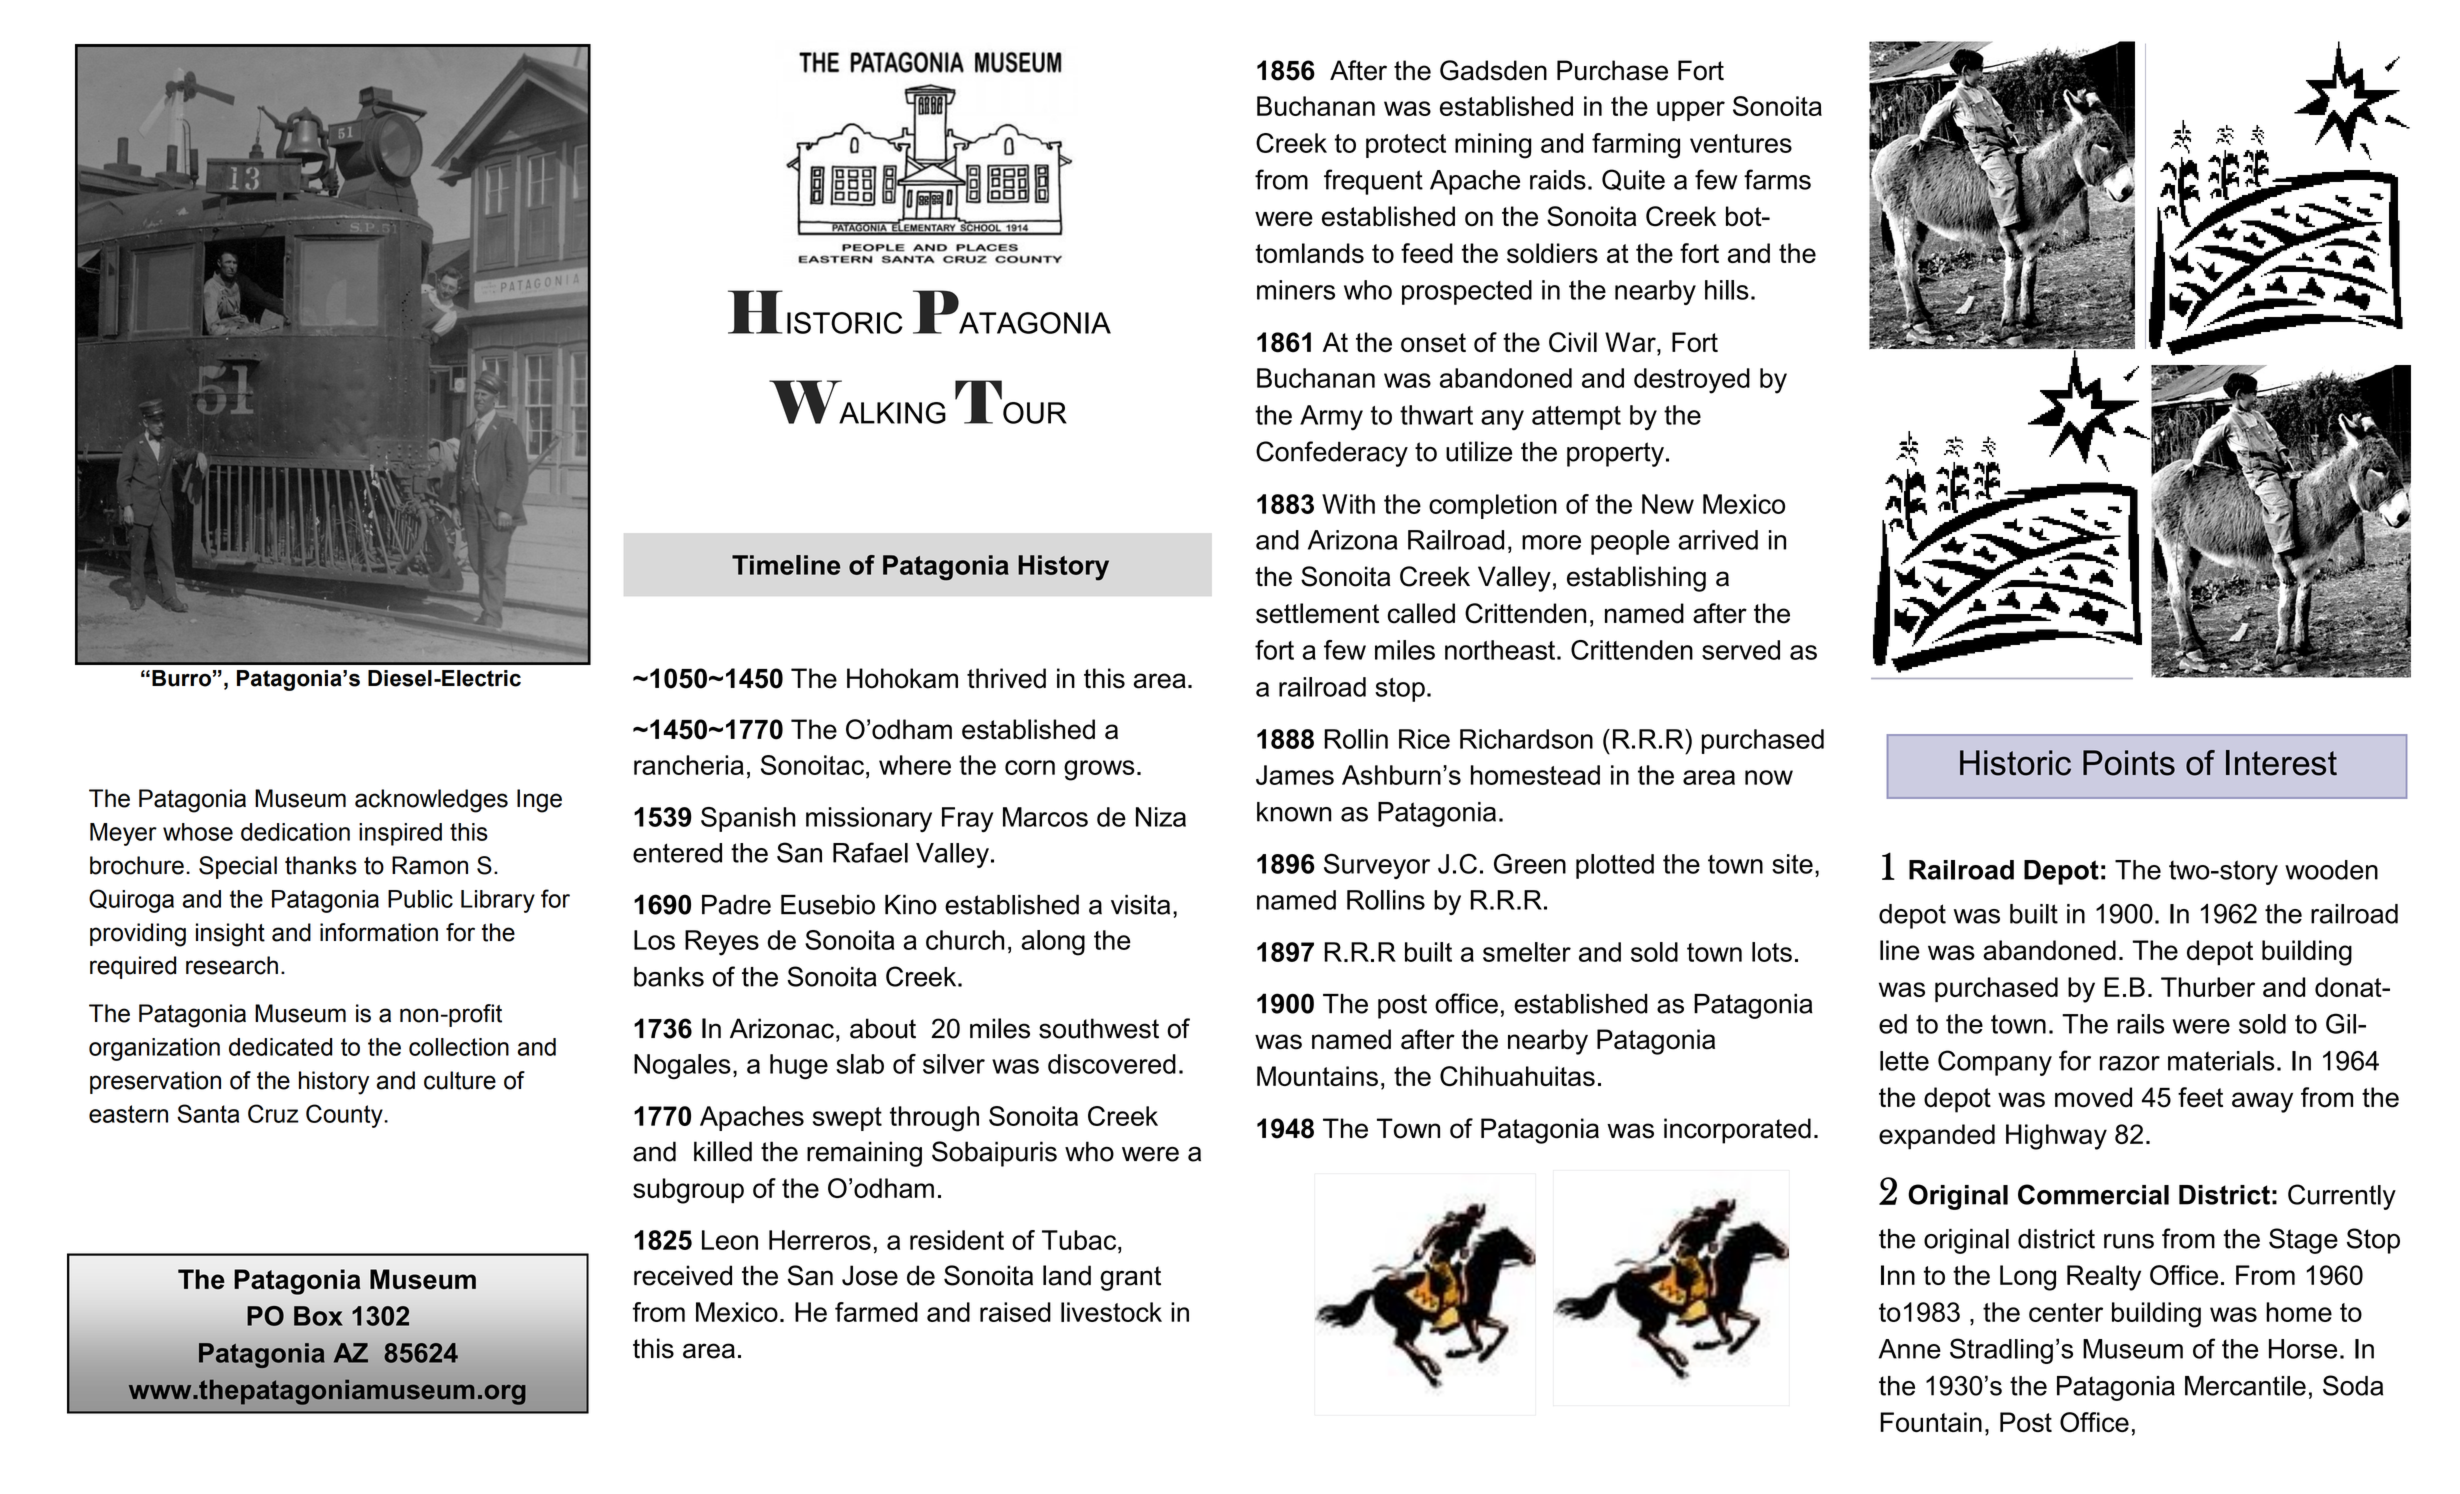 The width and height of the page is (2460, 1494). What do you see at coordinates (2066, 1312) in the page?
I see `center` at bounding box center [2066, 1312].
